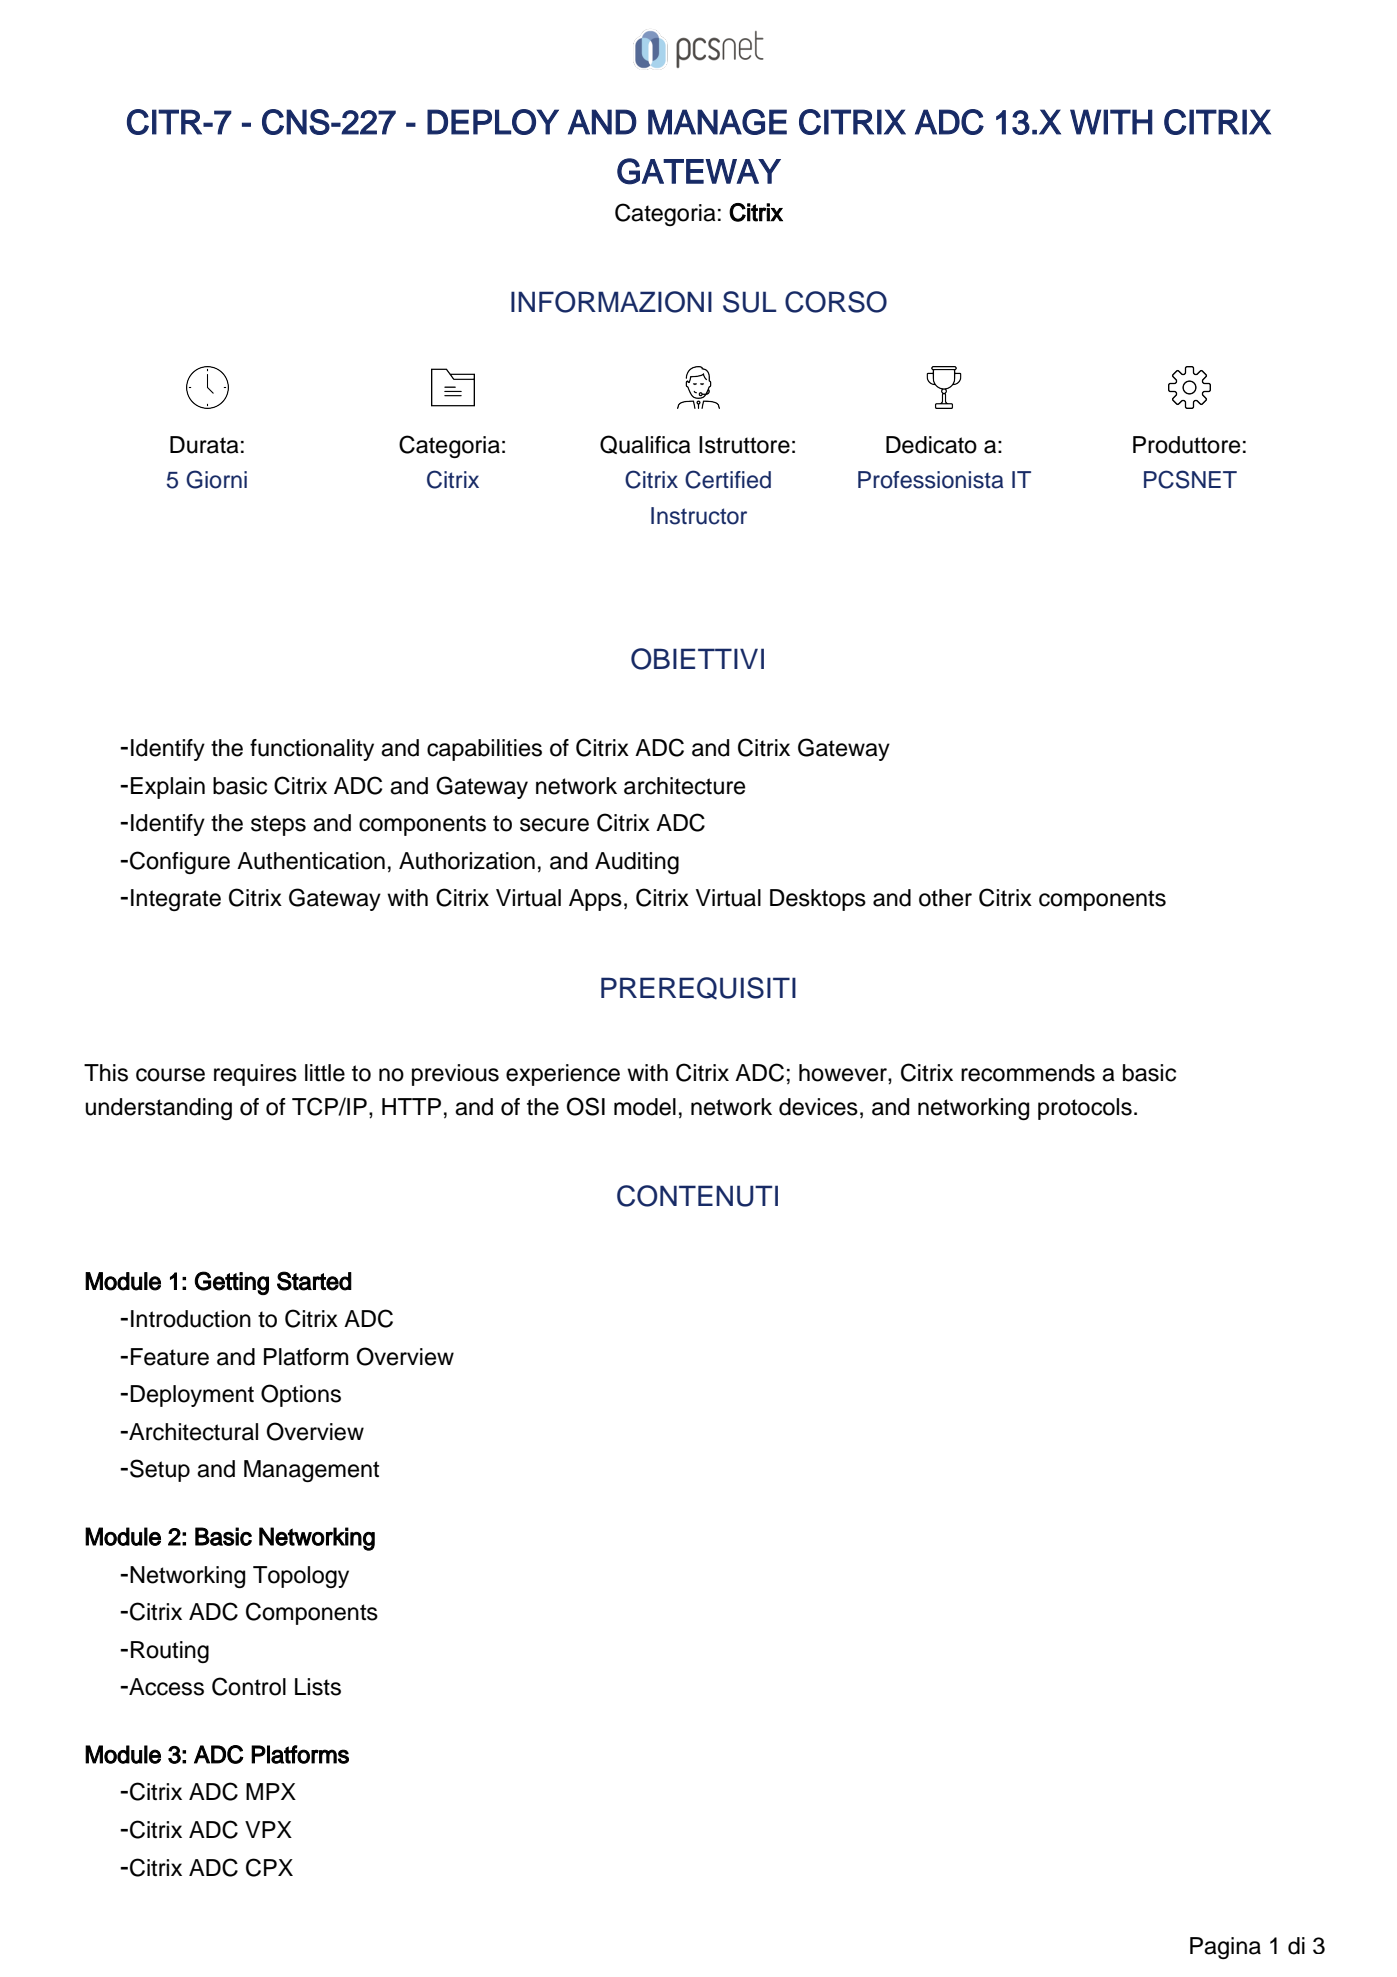  I want to click on other, so click(945, 898).
